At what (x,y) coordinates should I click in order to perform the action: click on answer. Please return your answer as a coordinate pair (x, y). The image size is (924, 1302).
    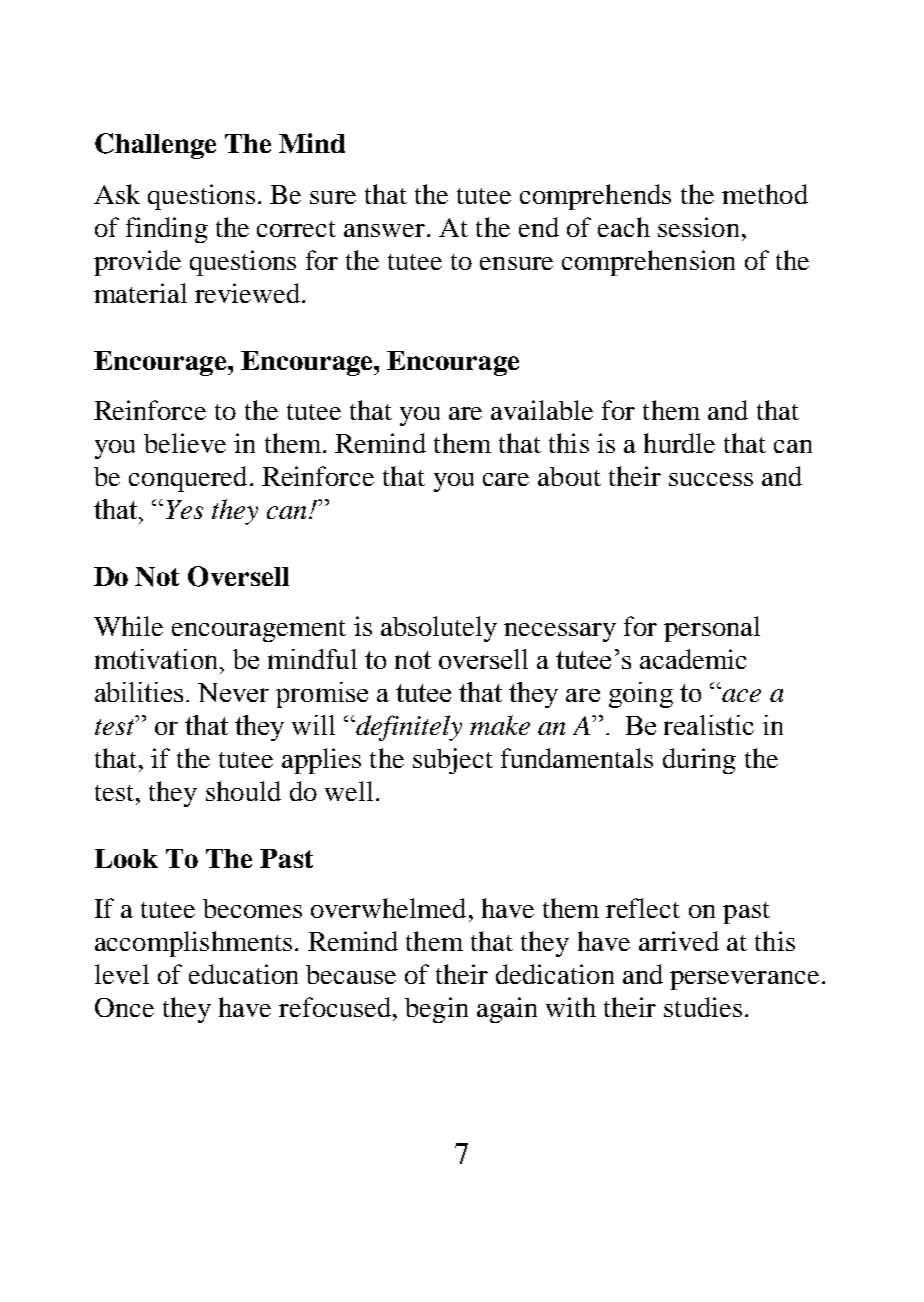
    Looking at the image, I should click on (386, 230).
